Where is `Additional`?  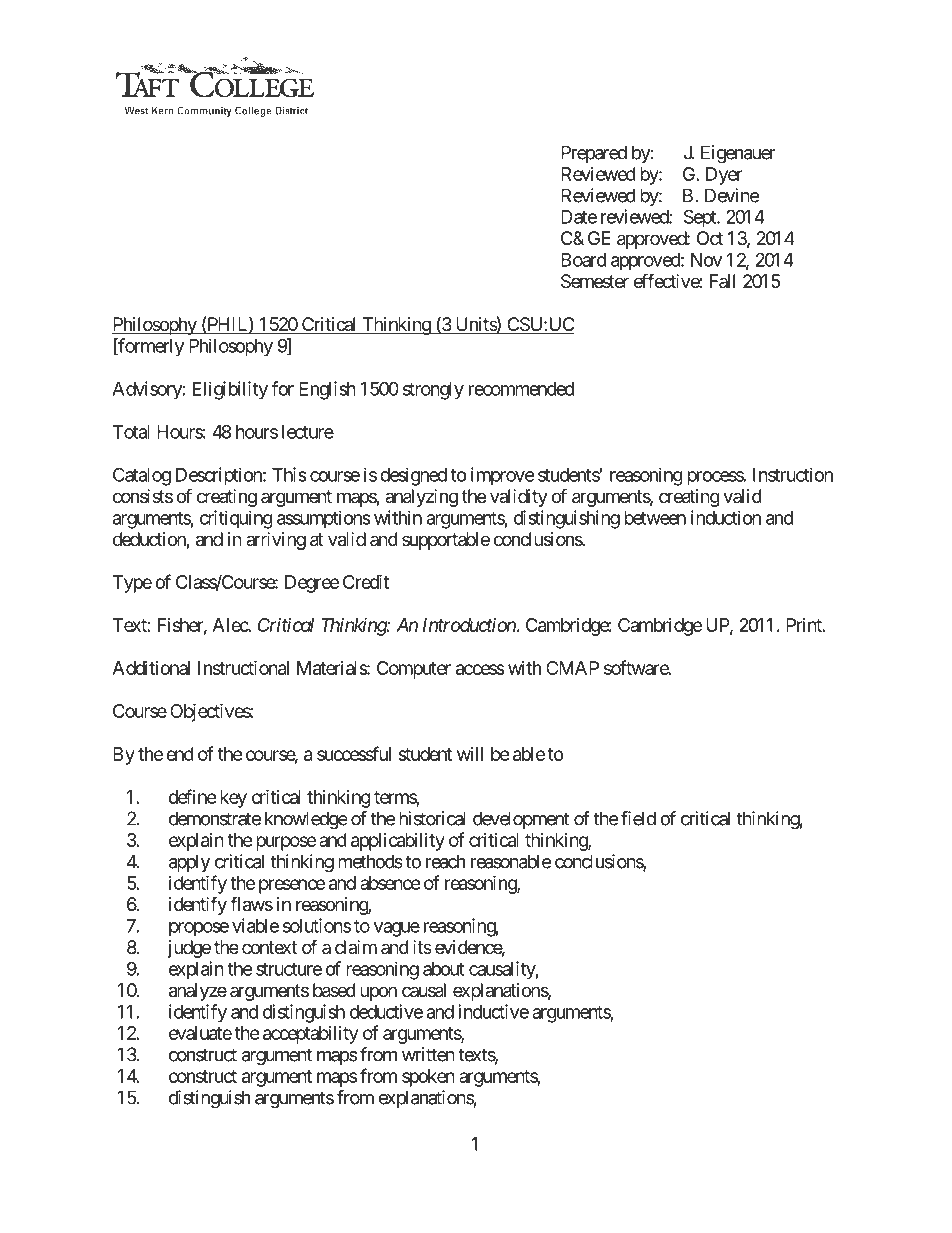
Additional is located at coordinates (151, 668).
